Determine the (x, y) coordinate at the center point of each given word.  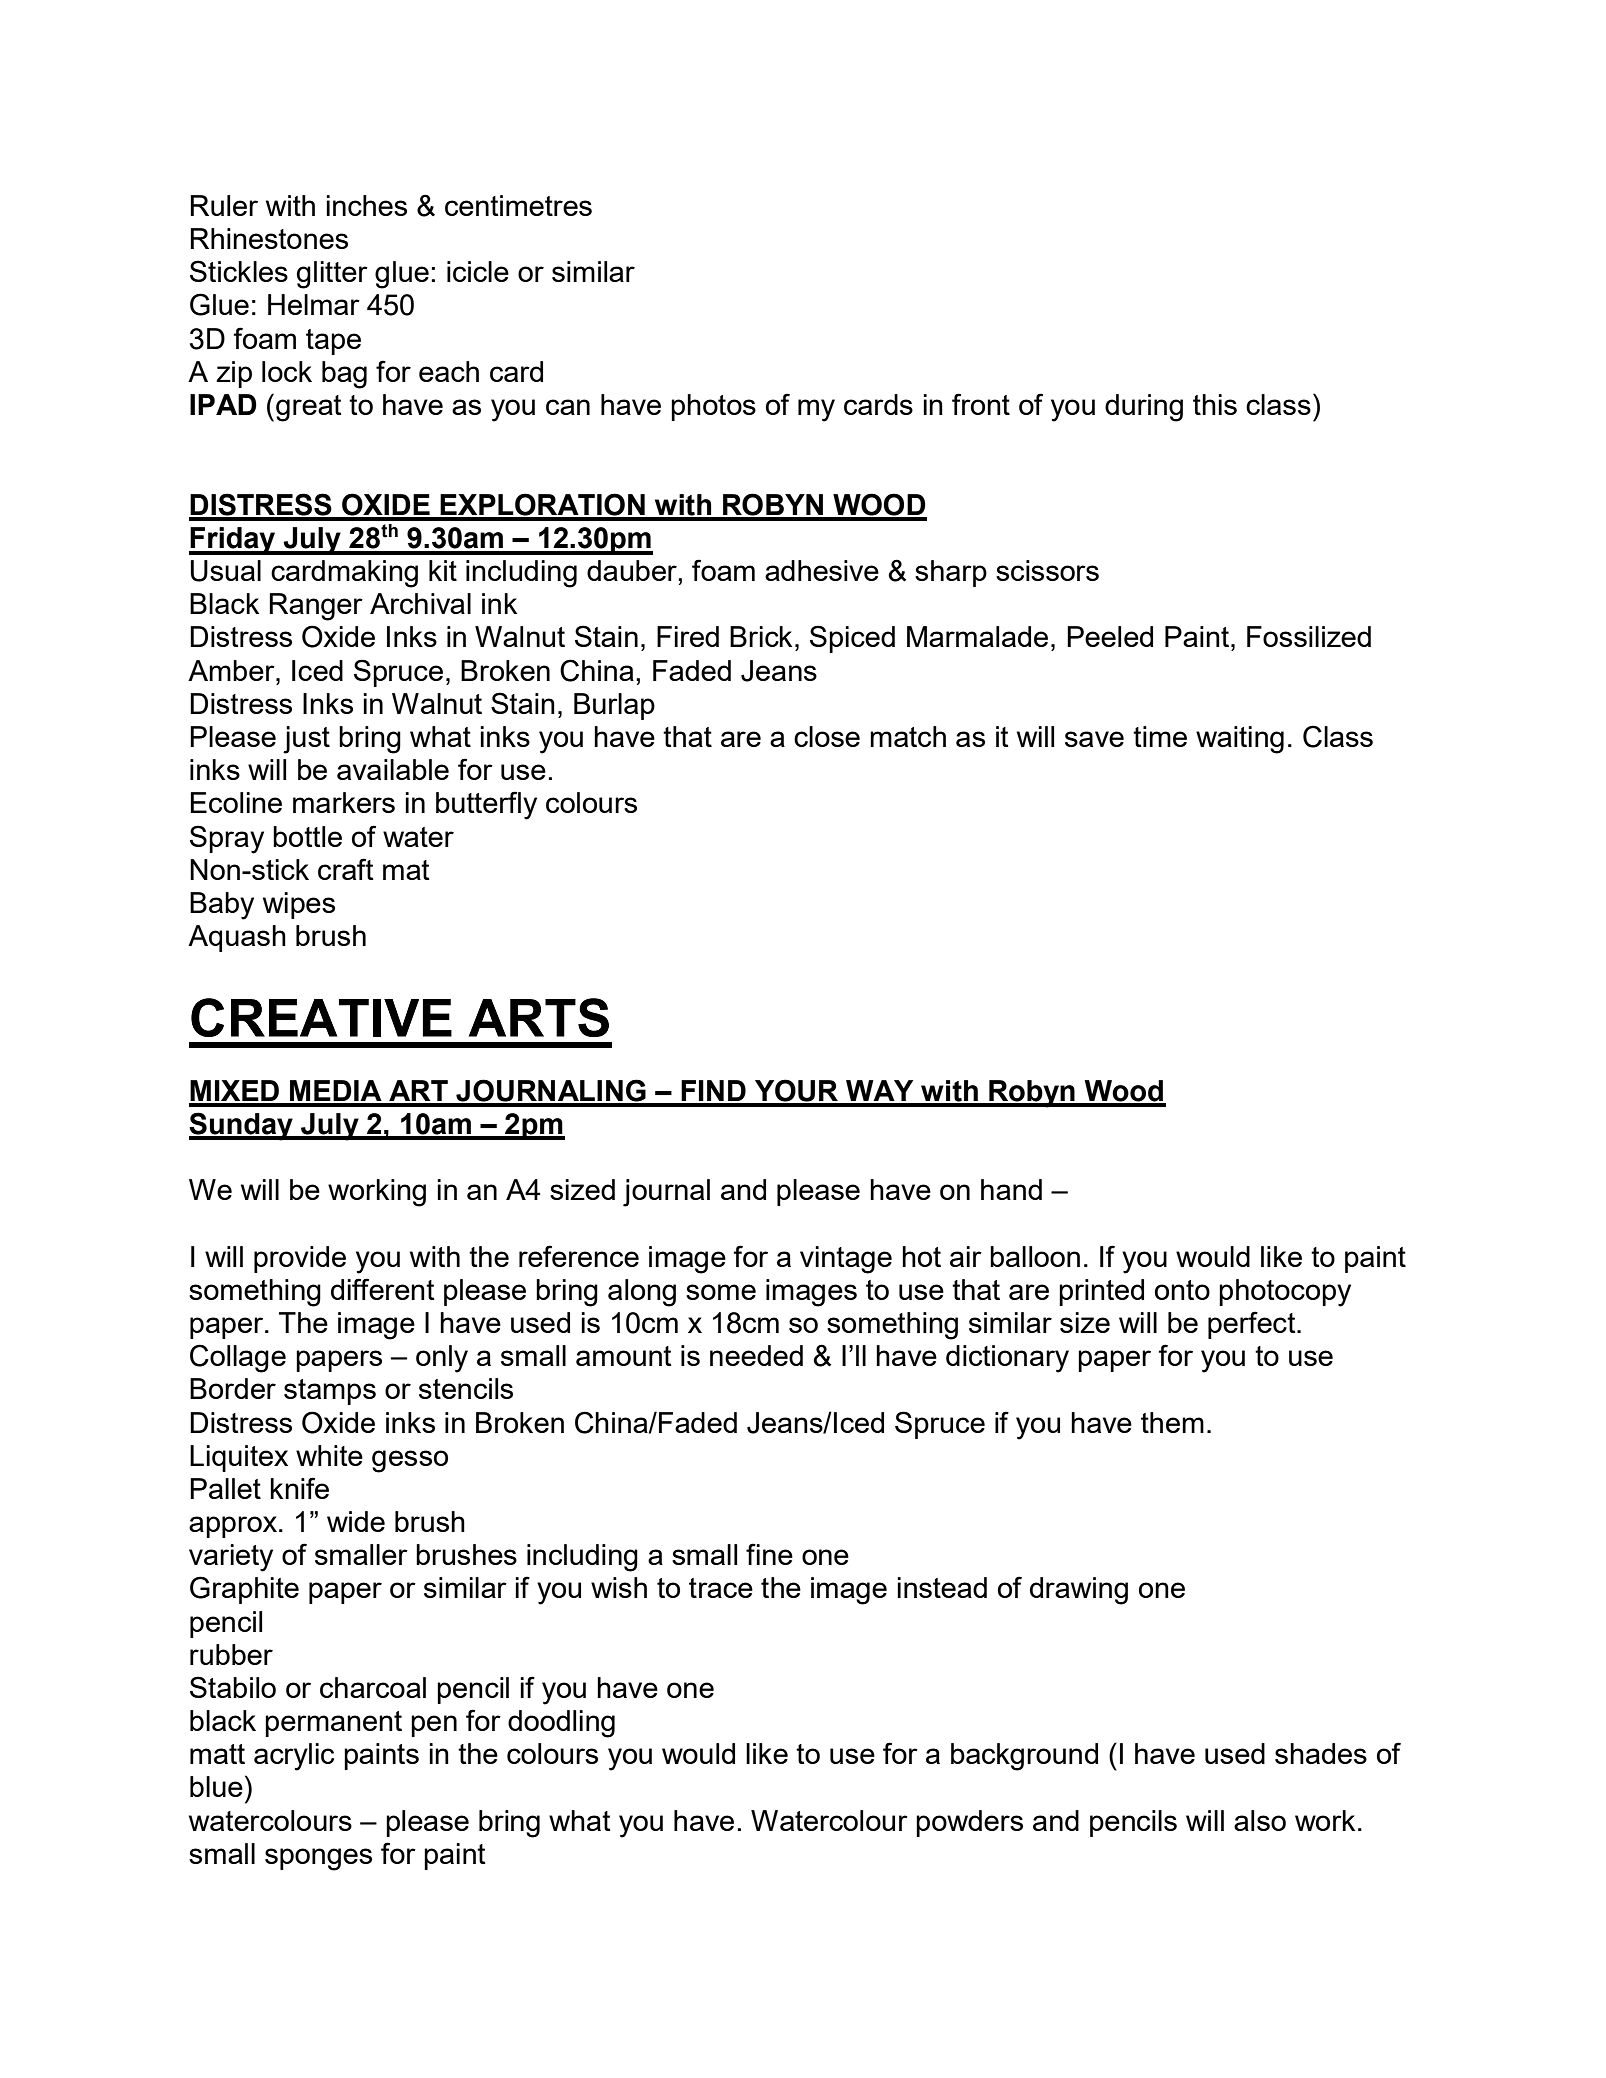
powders (969, 1823)
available (393, 769)
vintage (846, 1260)
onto (1182, 1290)
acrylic (294, 1757)
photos (713, 407)
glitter (332, 275)
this (1215, 404)
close (827, 736)
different (383, 1289)
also (1260, 1820)
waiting (1240, 740)
